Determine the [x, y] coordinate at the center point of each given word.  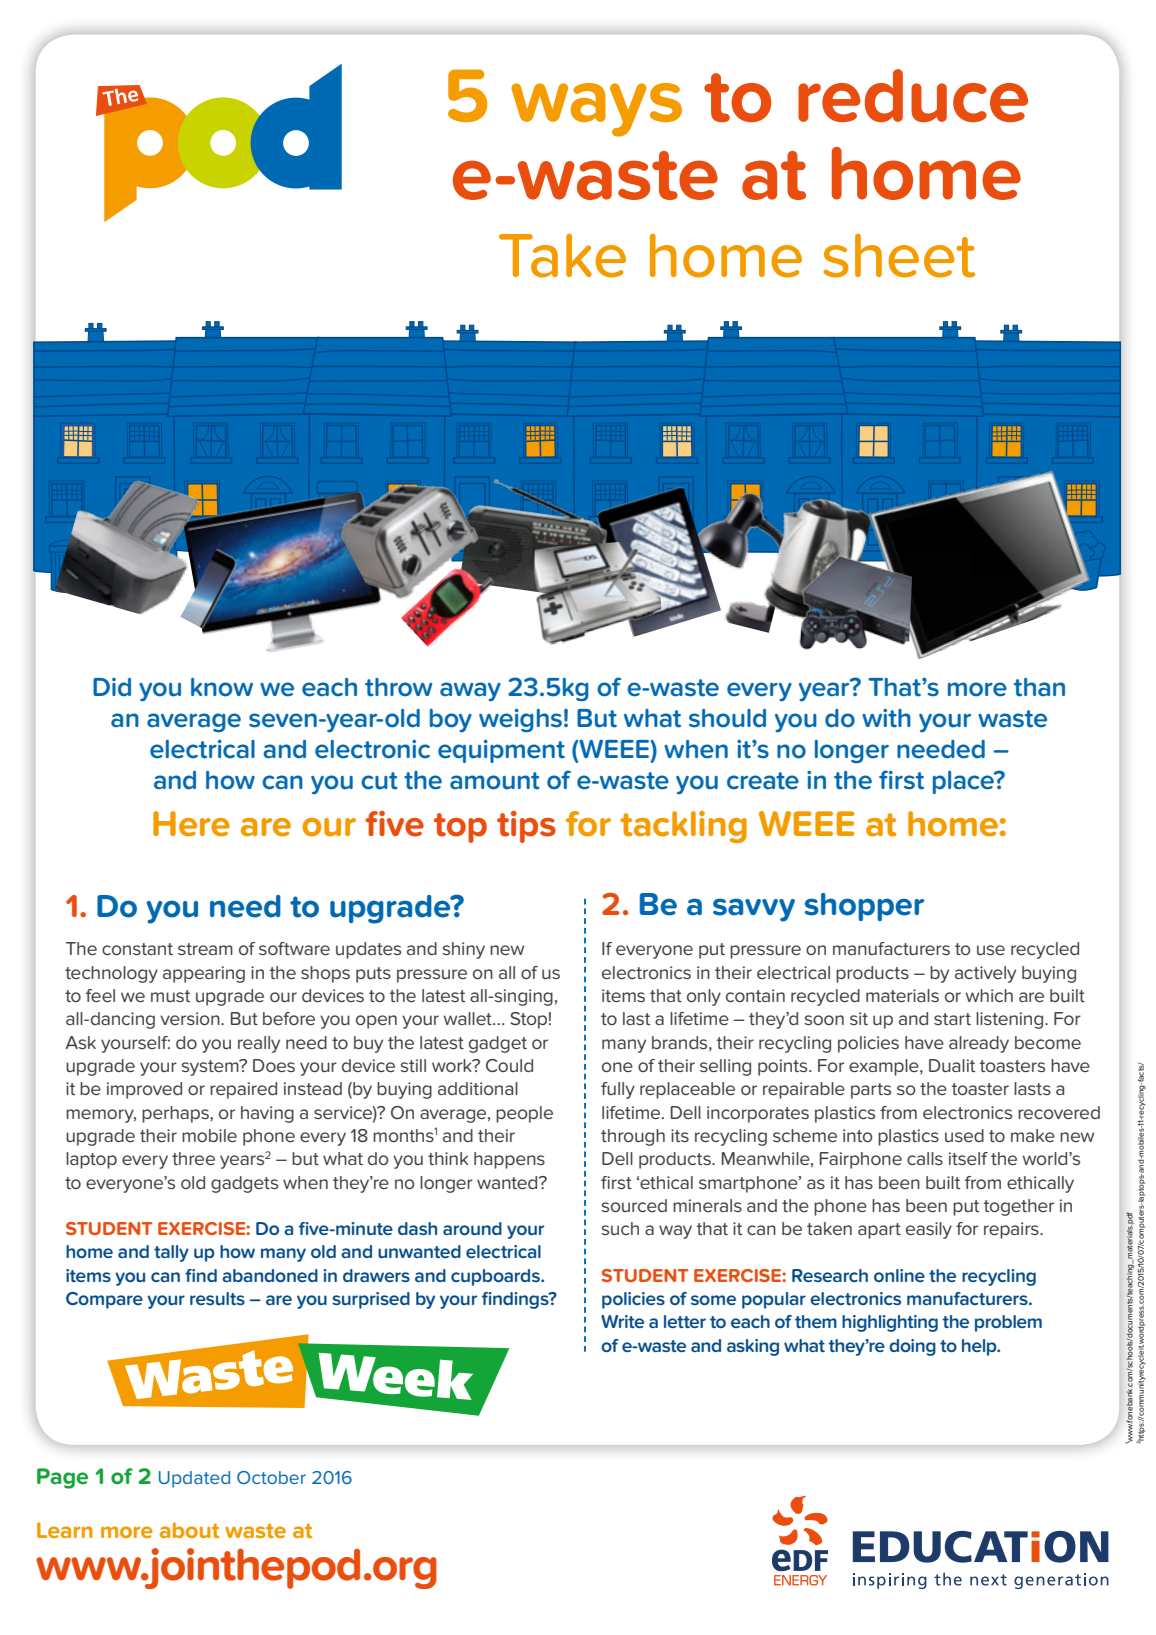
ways [596, 110]
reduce [913, 95]
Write [622, 1321]
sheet [899, 256]
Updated [194, 1479]
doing [912, 1347]
